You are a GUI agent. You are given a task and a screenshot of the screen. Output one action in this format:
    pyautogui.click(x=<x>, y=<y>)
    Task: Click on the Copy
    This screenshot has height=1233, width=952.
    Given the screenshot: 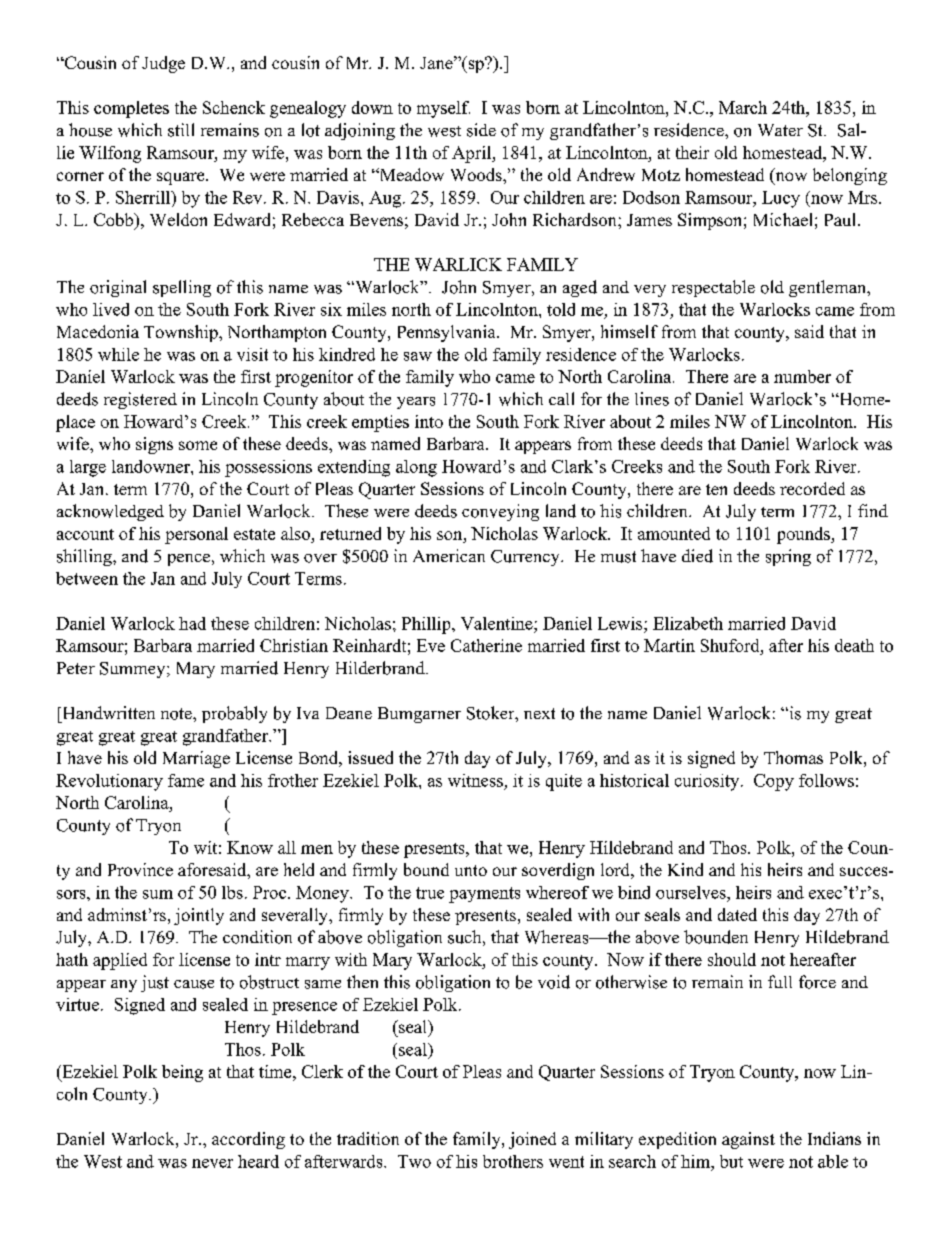 What is the action you would take?
    pyautogui.click(x=774, y=782)
